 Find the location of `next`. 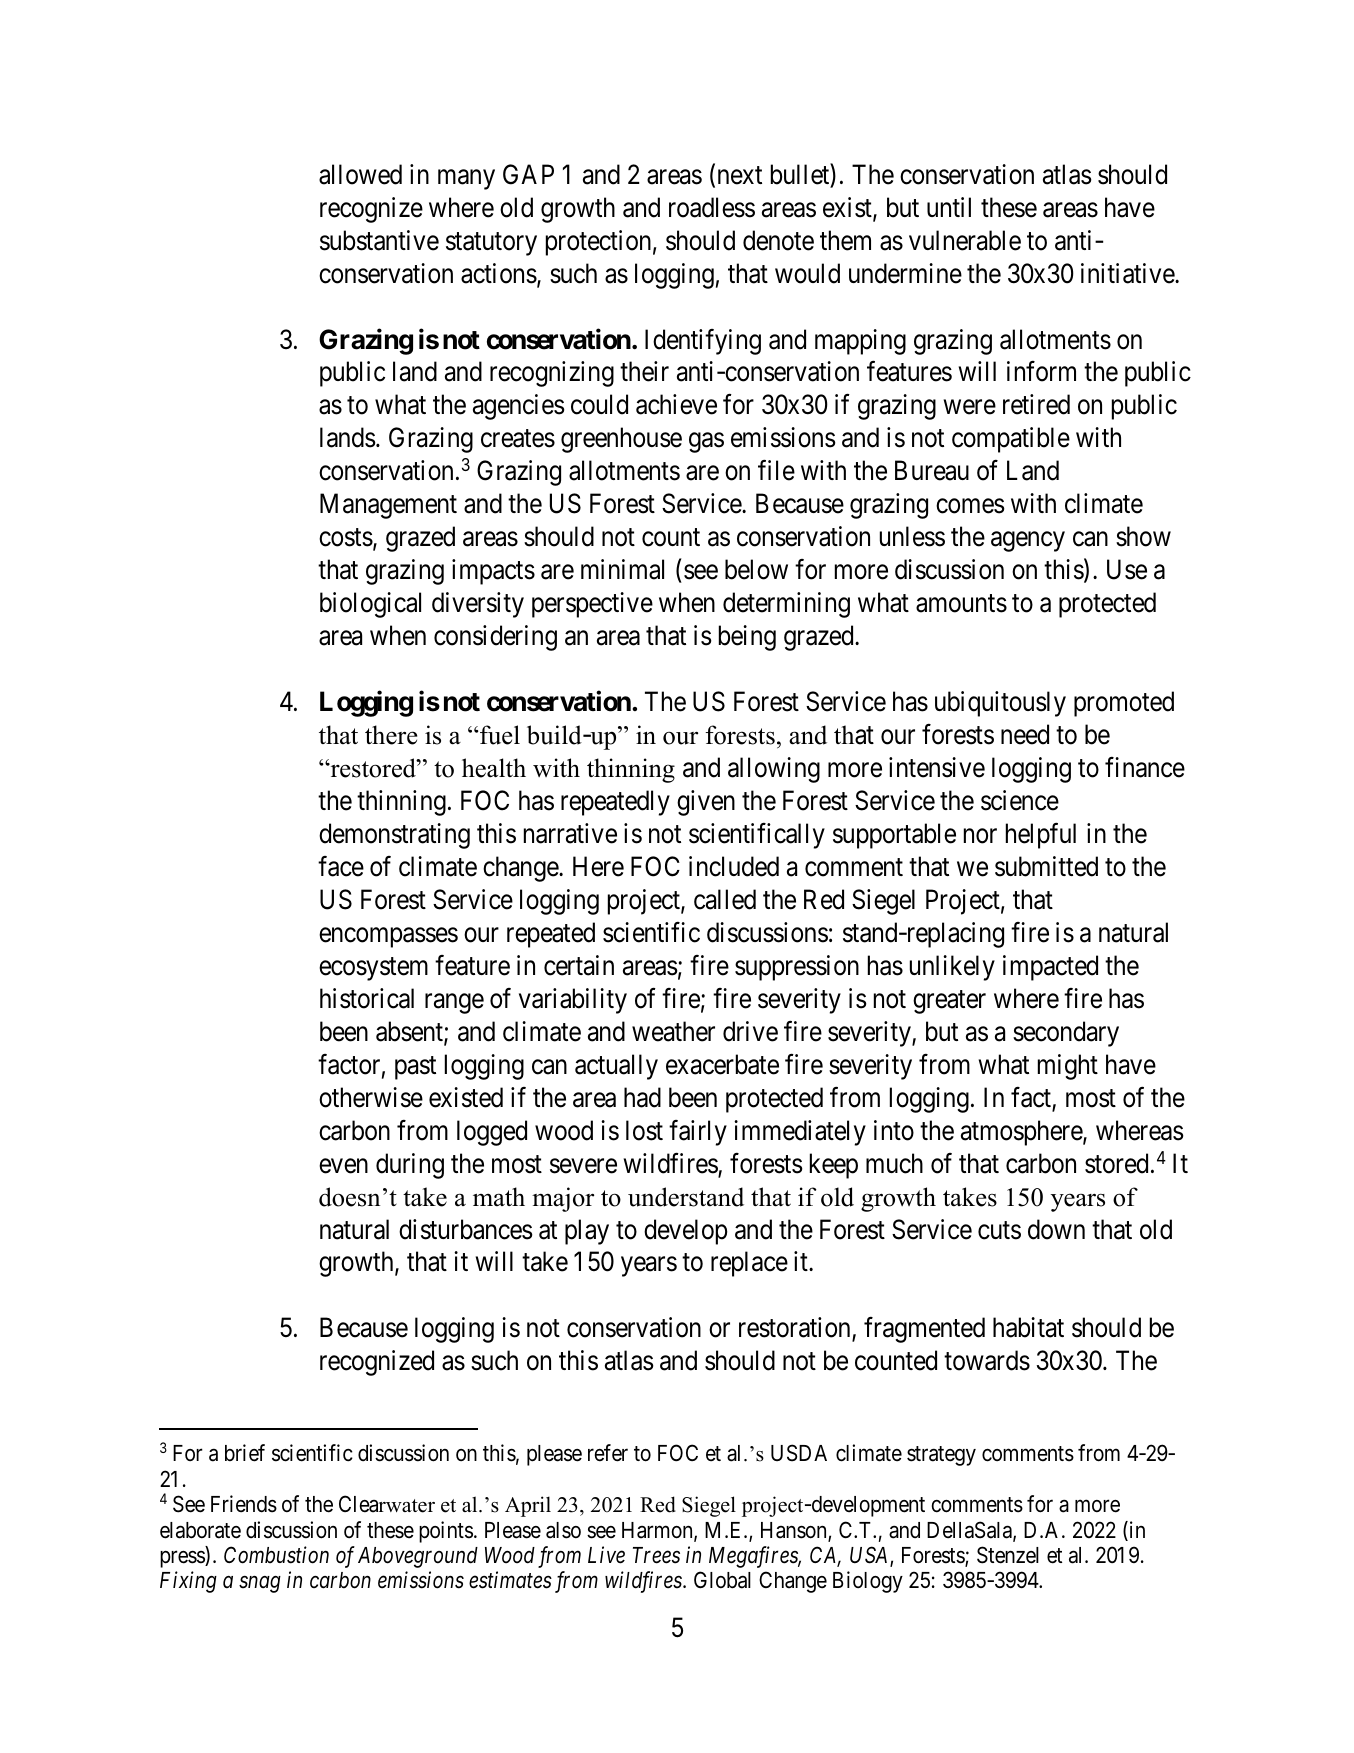

next is located at coordinates (740, 175).
